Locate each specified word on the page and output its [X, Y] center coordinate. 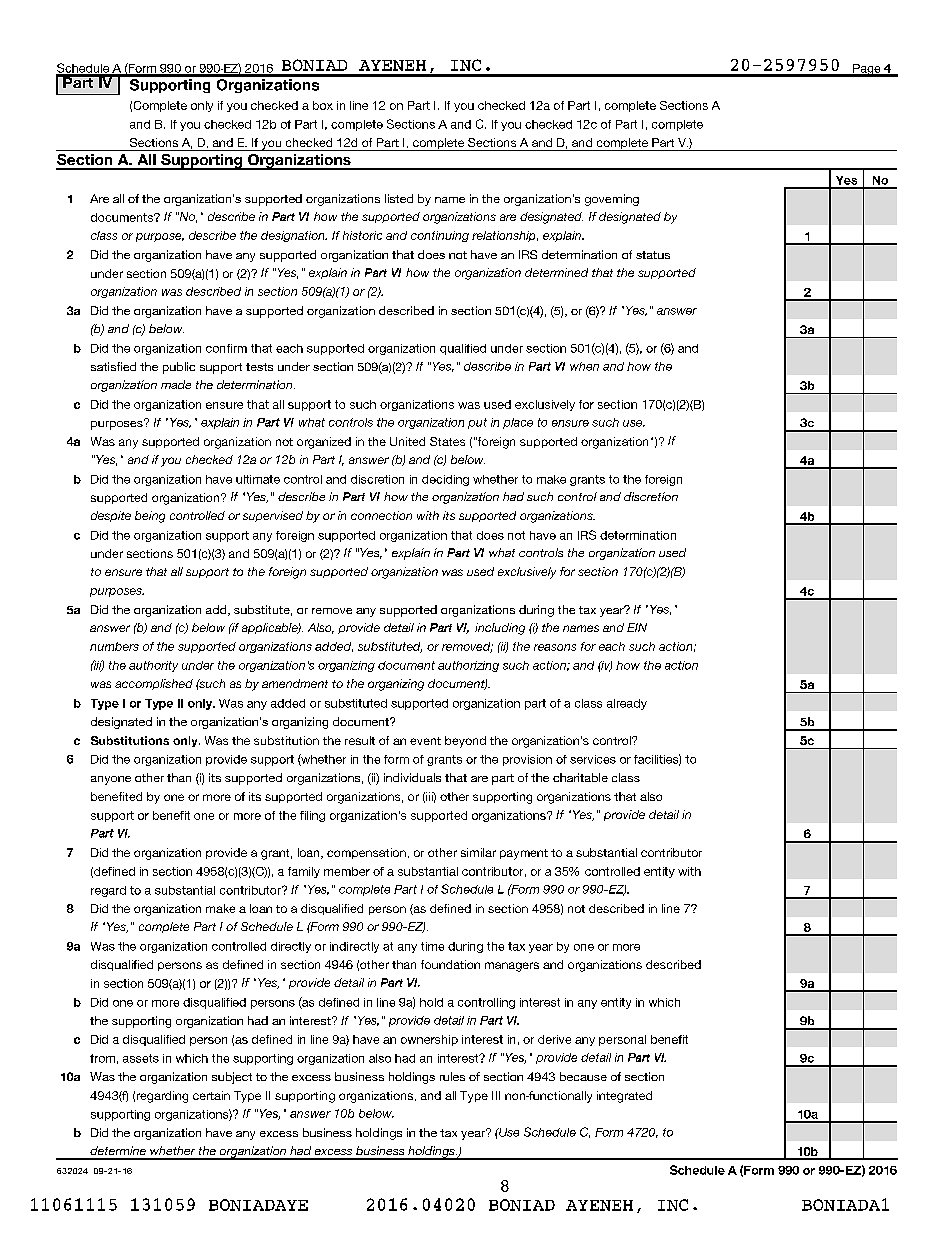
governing [612, 200]
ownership [429, 1040]
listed [399, 198]
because [583, 1076]
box [323, 105]
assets [141, 1058]
